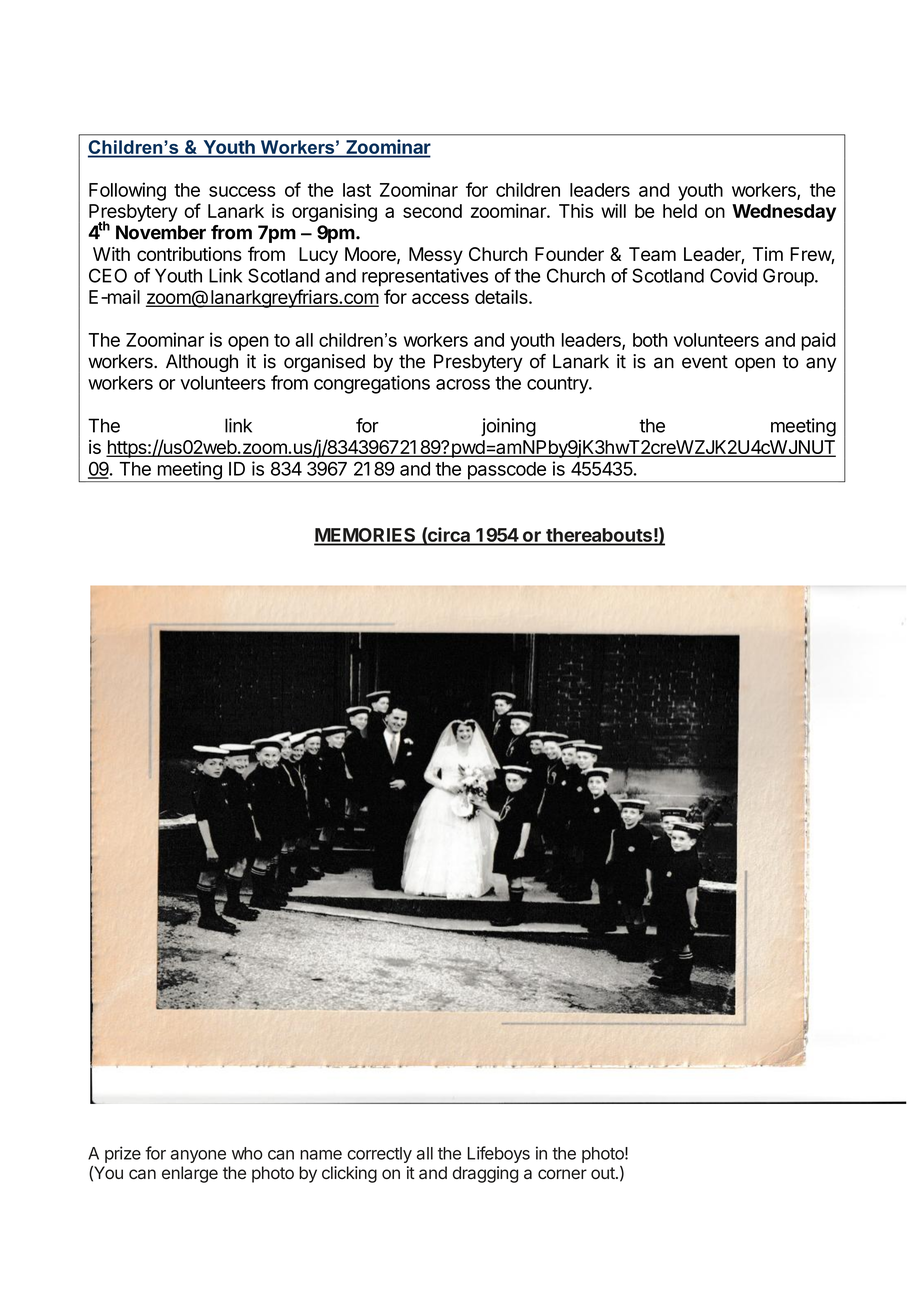 The width and height of the image is (924, 1307). I want to click on thereabouts, so click(599, 536).
